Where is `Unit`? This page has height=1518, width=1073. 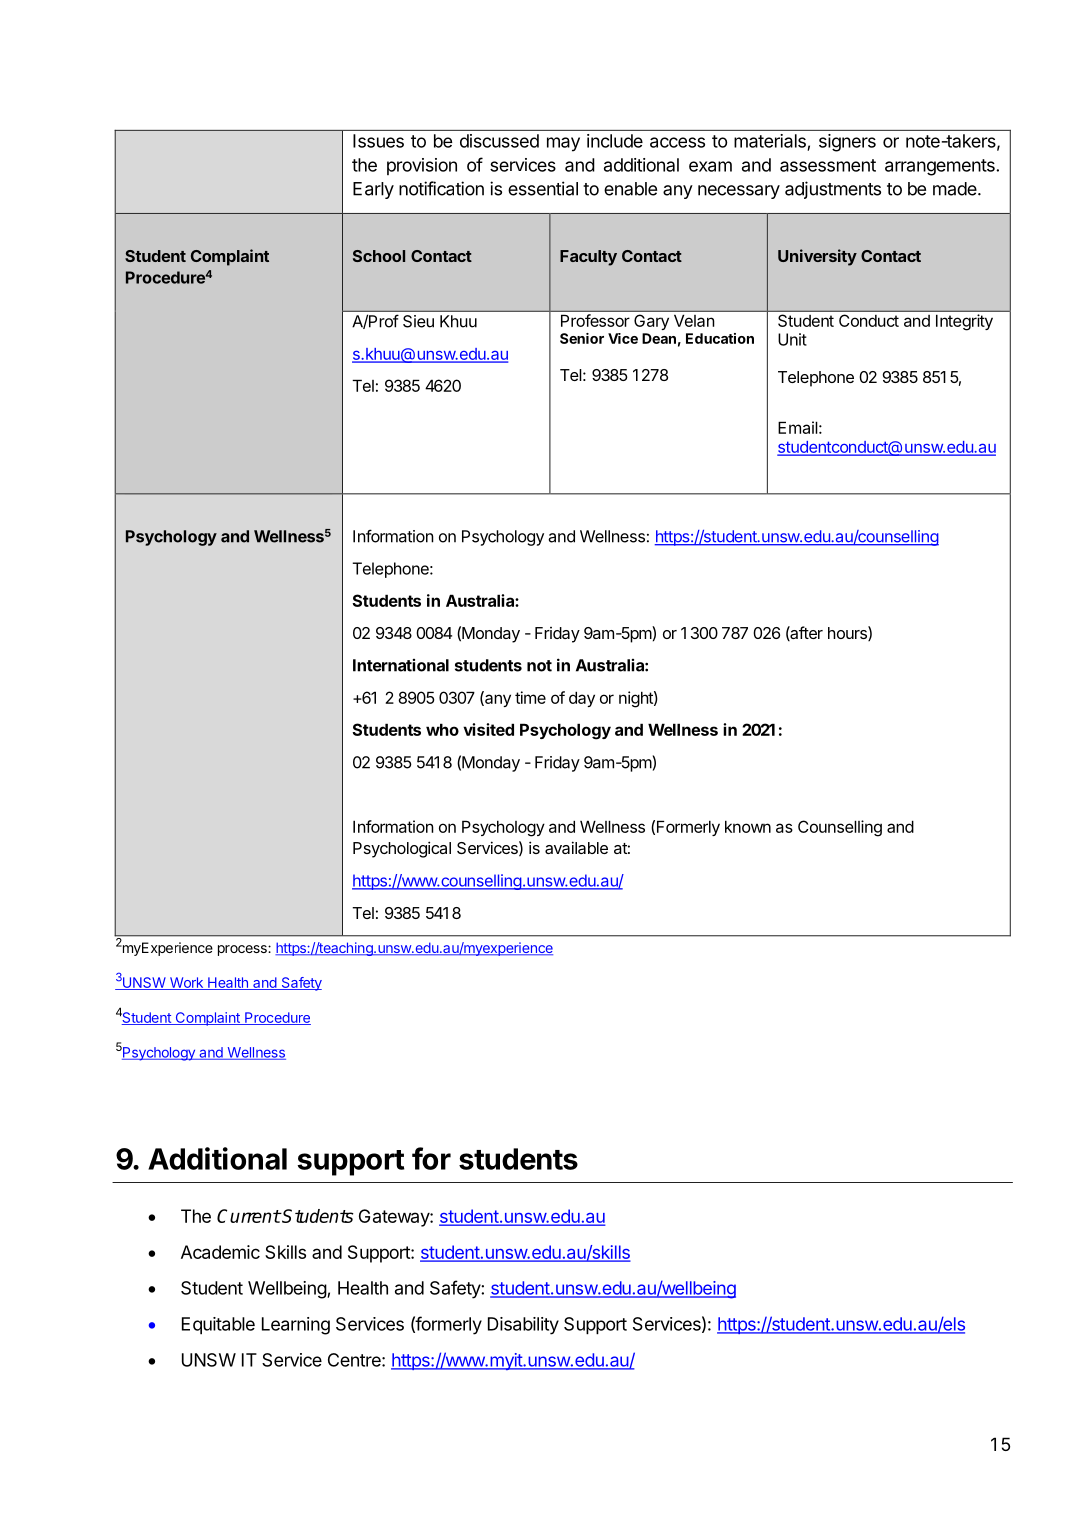 Unit is located at coordinates (792, 339).
